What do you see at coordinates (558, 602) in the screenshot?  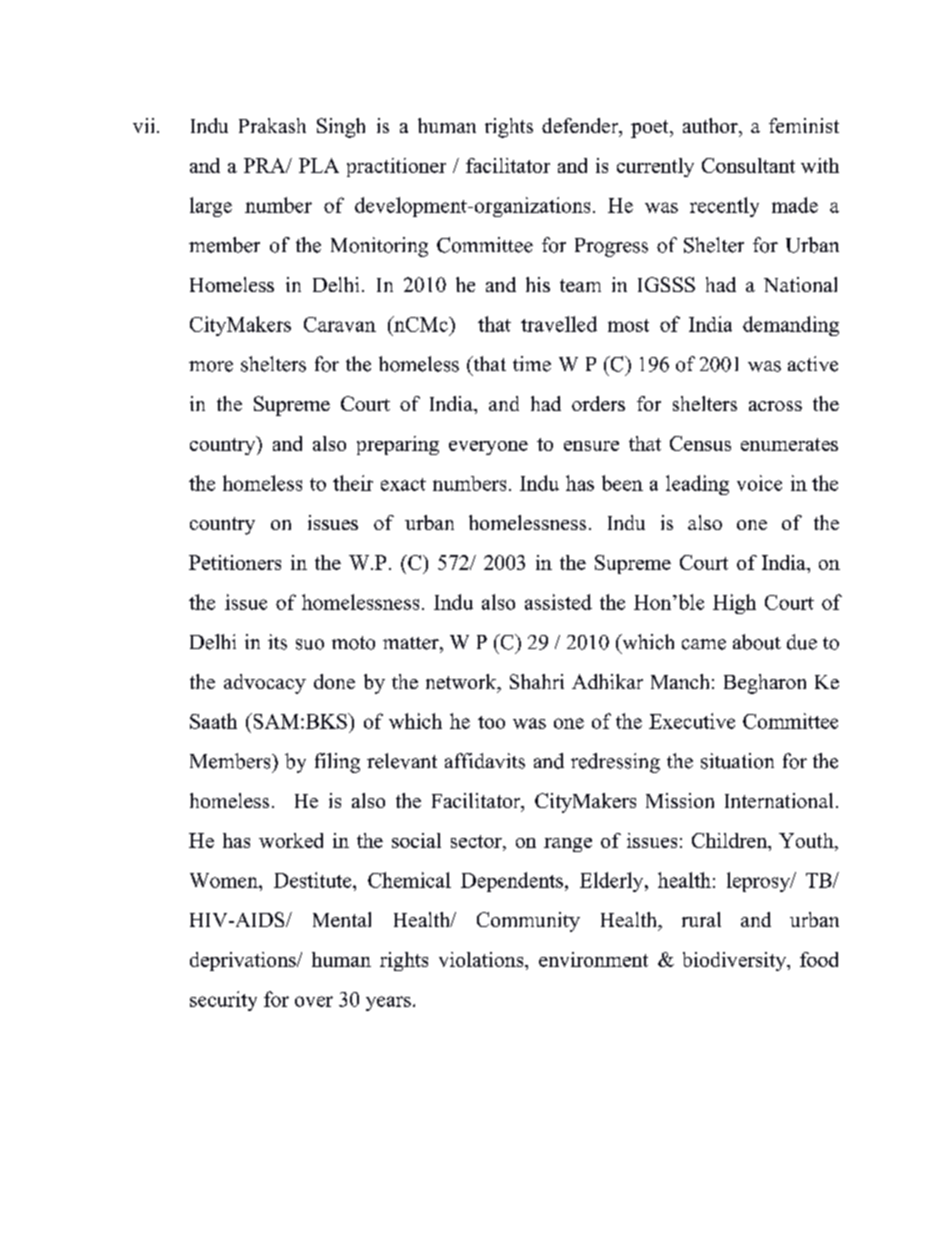 I see `assisted` at bounding box center [558, 602].
